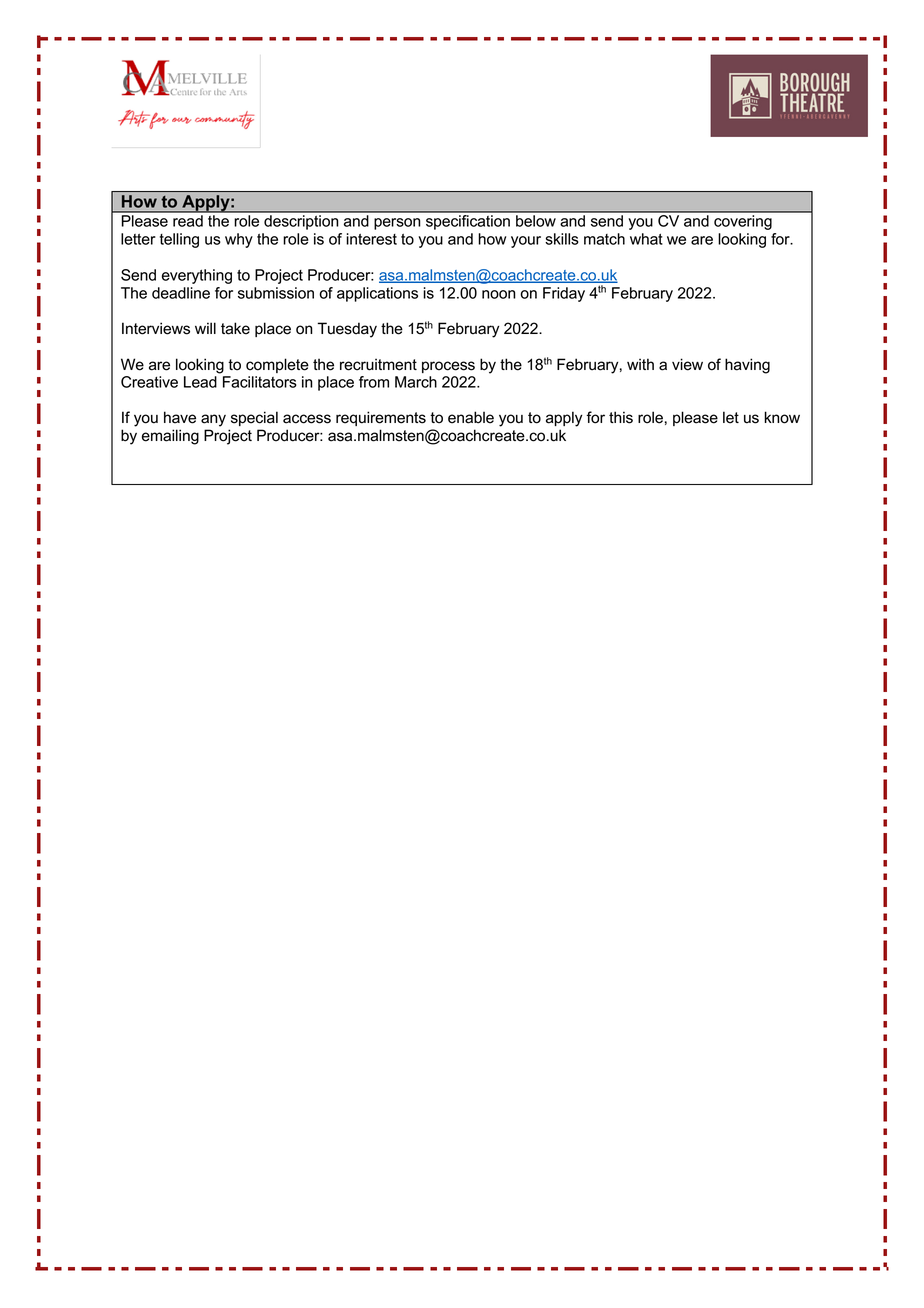 This screenshot has width=924, height=1308. What do you see at coordinates (640, 364) in the screenshot?
I see `with` at bounding box center [640, 364].
